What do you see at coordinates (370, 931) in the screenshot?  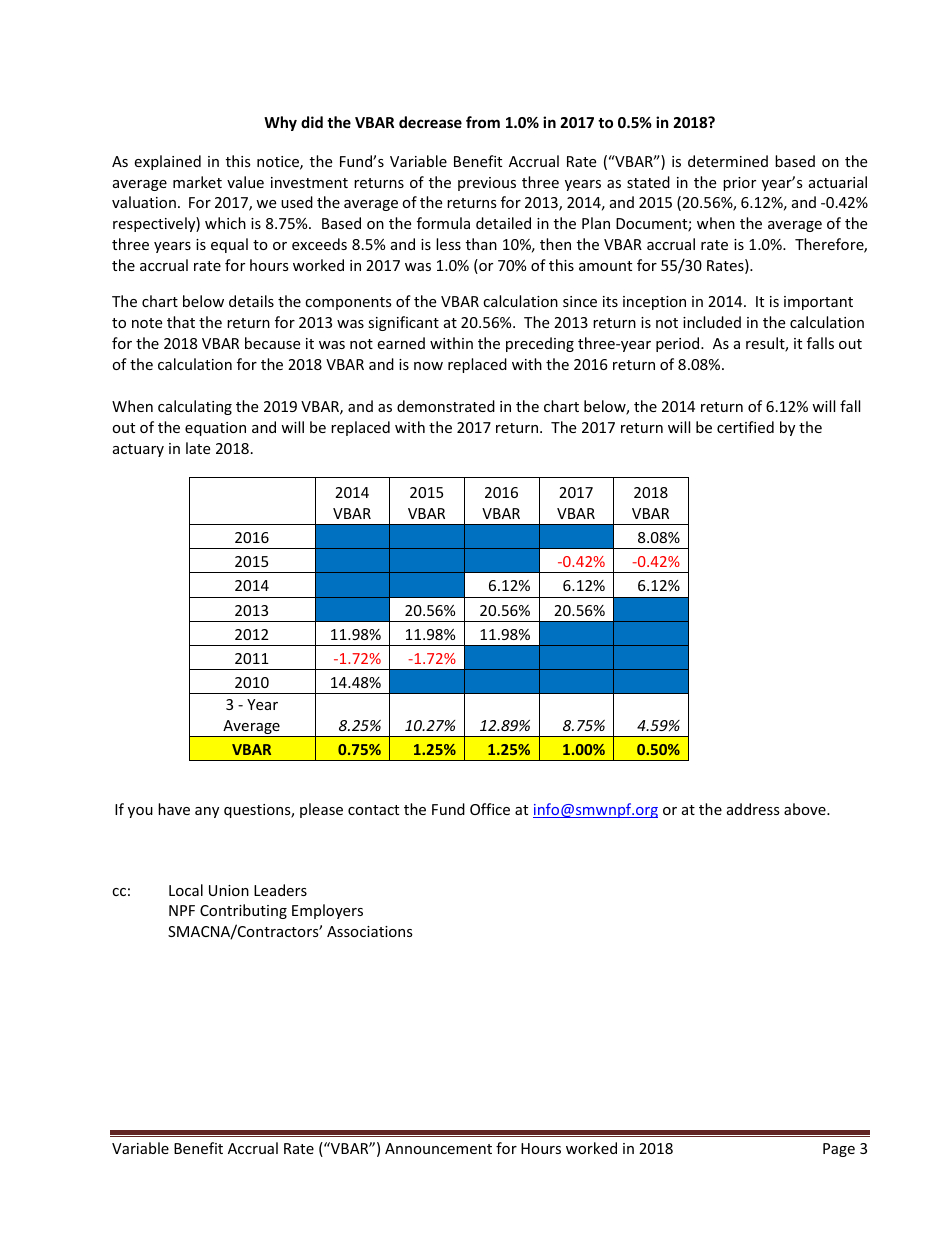 I see `Associations` at bounding box center [370, 931].
